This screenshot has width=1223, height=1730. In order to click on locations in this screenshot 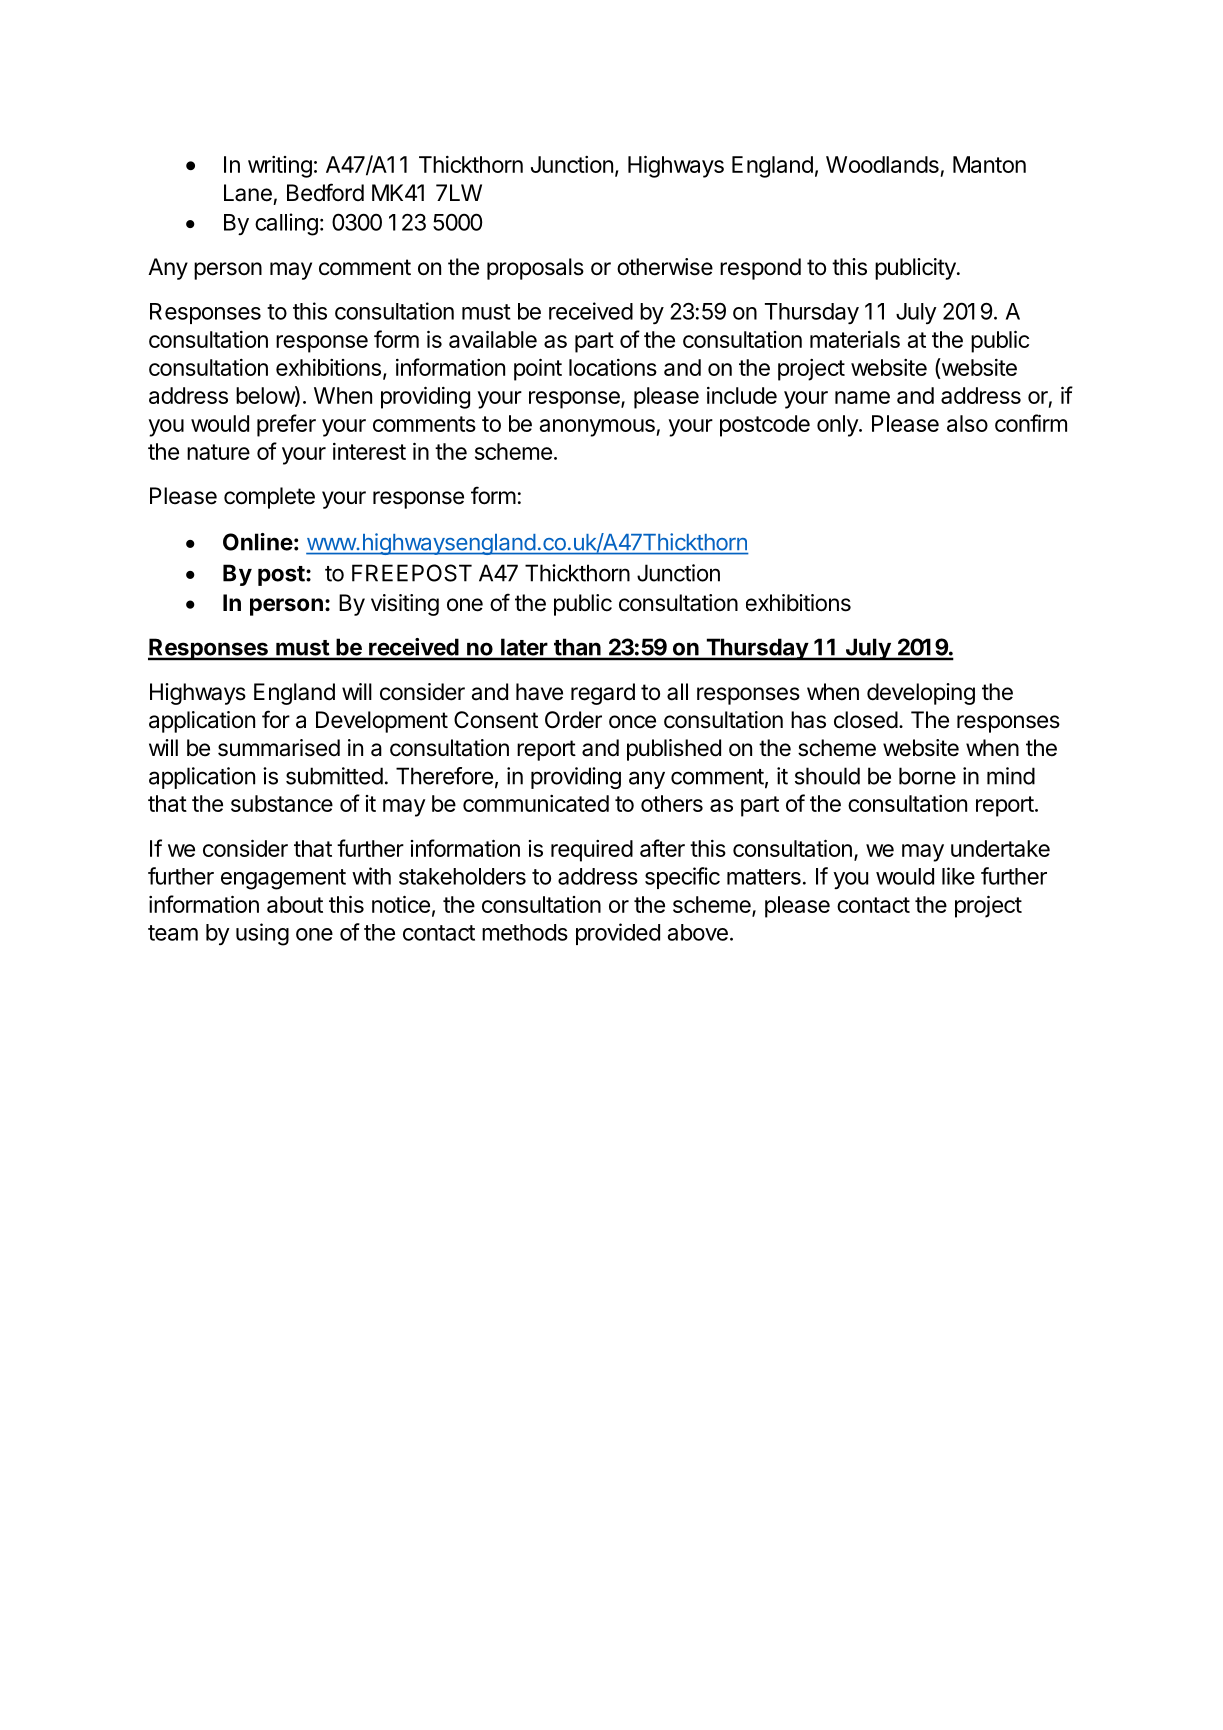, I will do `click(613, 367)`.
